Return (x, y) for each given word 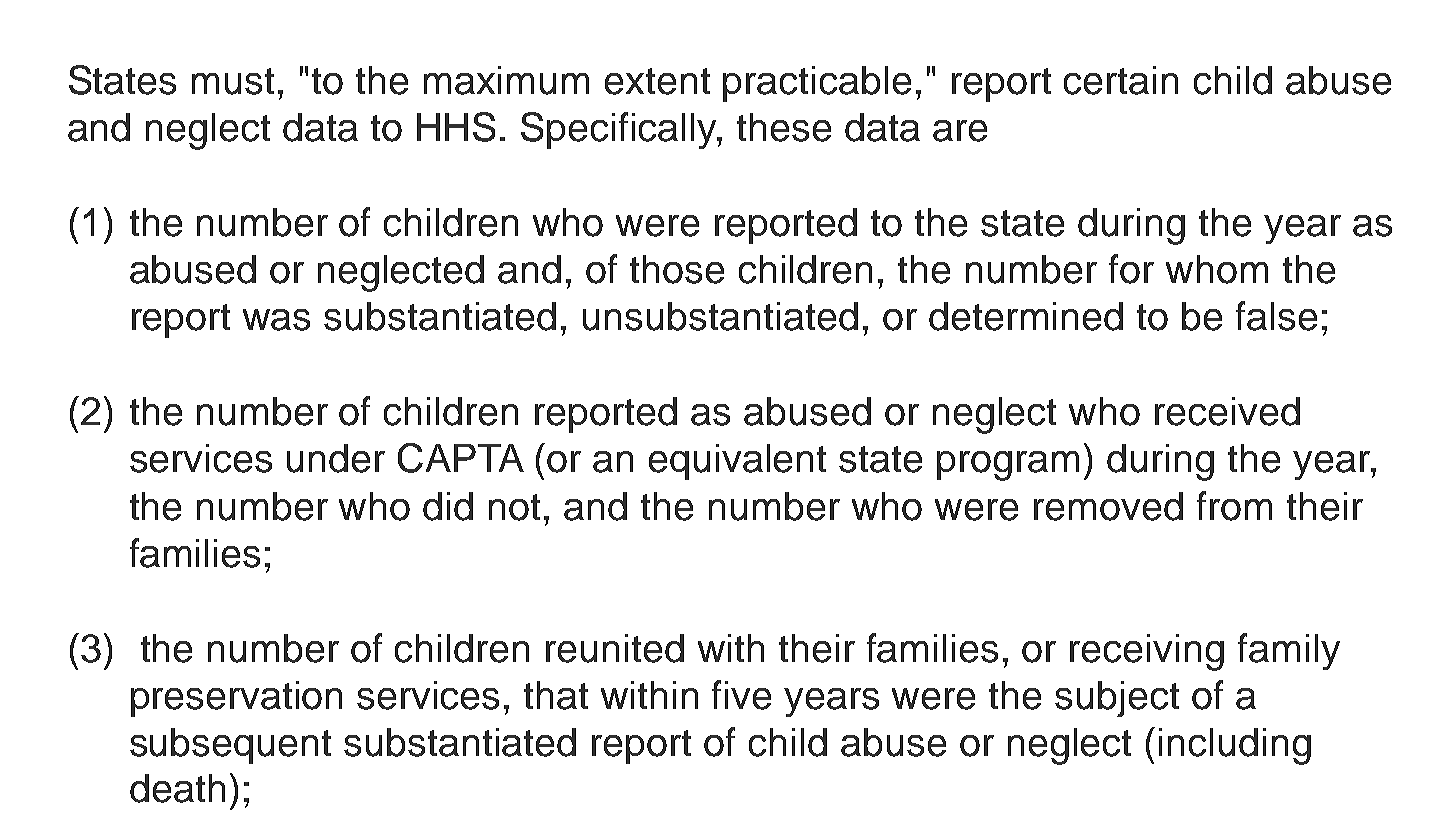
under (336, 458)
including (1235, 746)
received (1227, 411)
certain (1121, 80)
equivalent (737, 462)
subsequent (230, 746)
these (784, 127)
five (741, 695)
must (233, 81)
